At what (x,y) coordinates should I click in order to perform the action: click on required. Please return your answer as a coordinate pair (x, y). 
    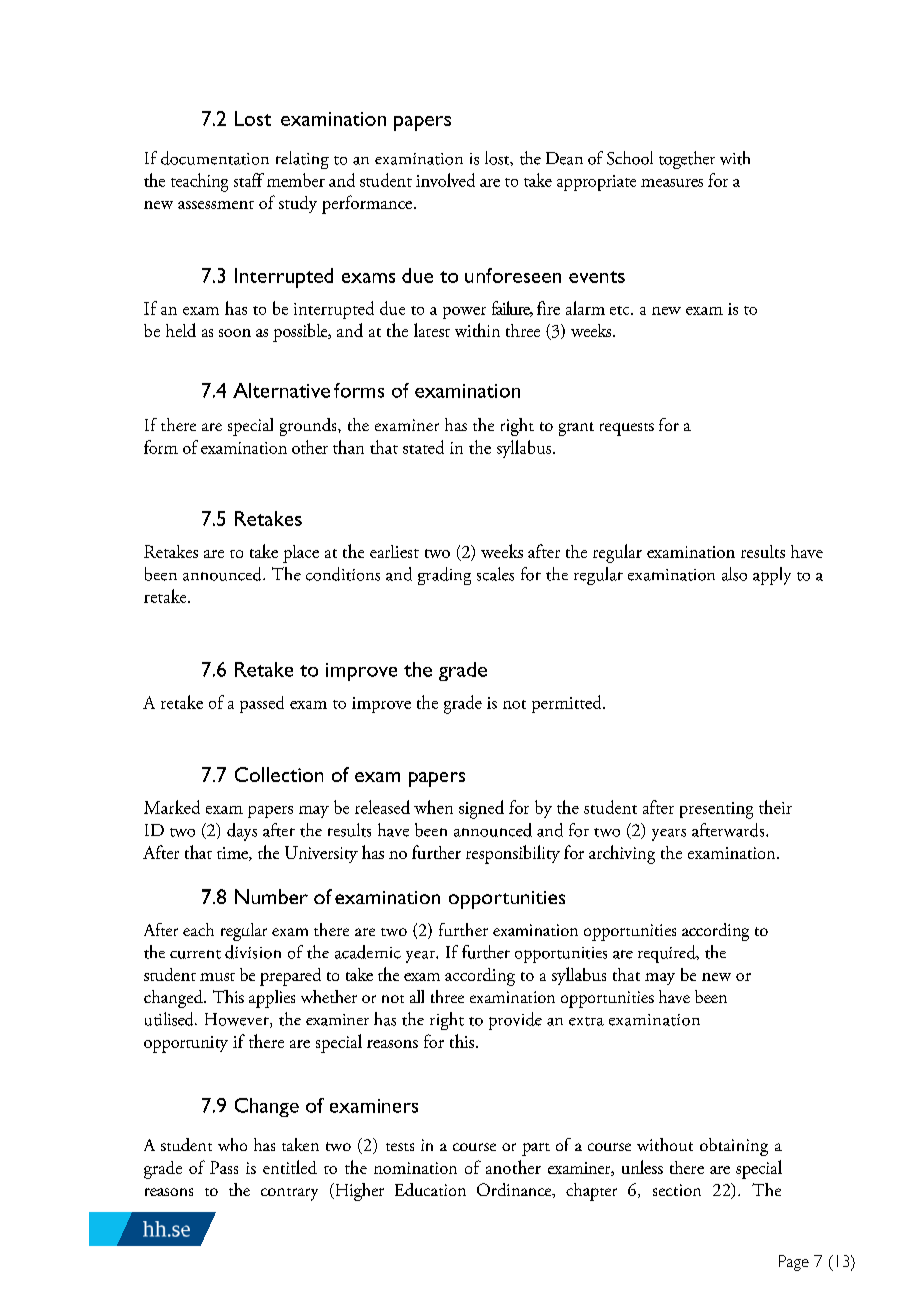
    Looking at the image, I should click on (668, 954).
